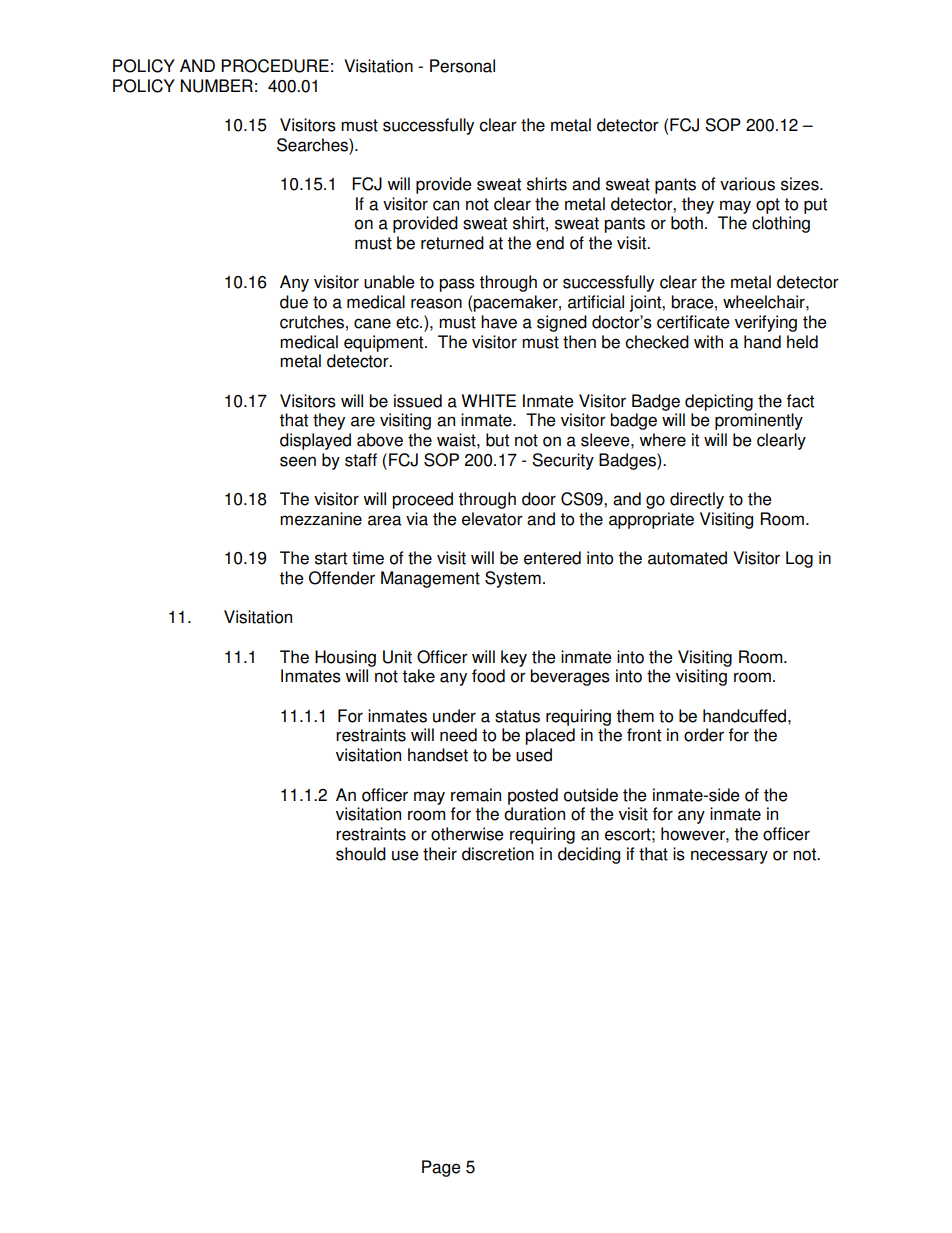  I want to click on PROCEDURE, so click(275, 66).
